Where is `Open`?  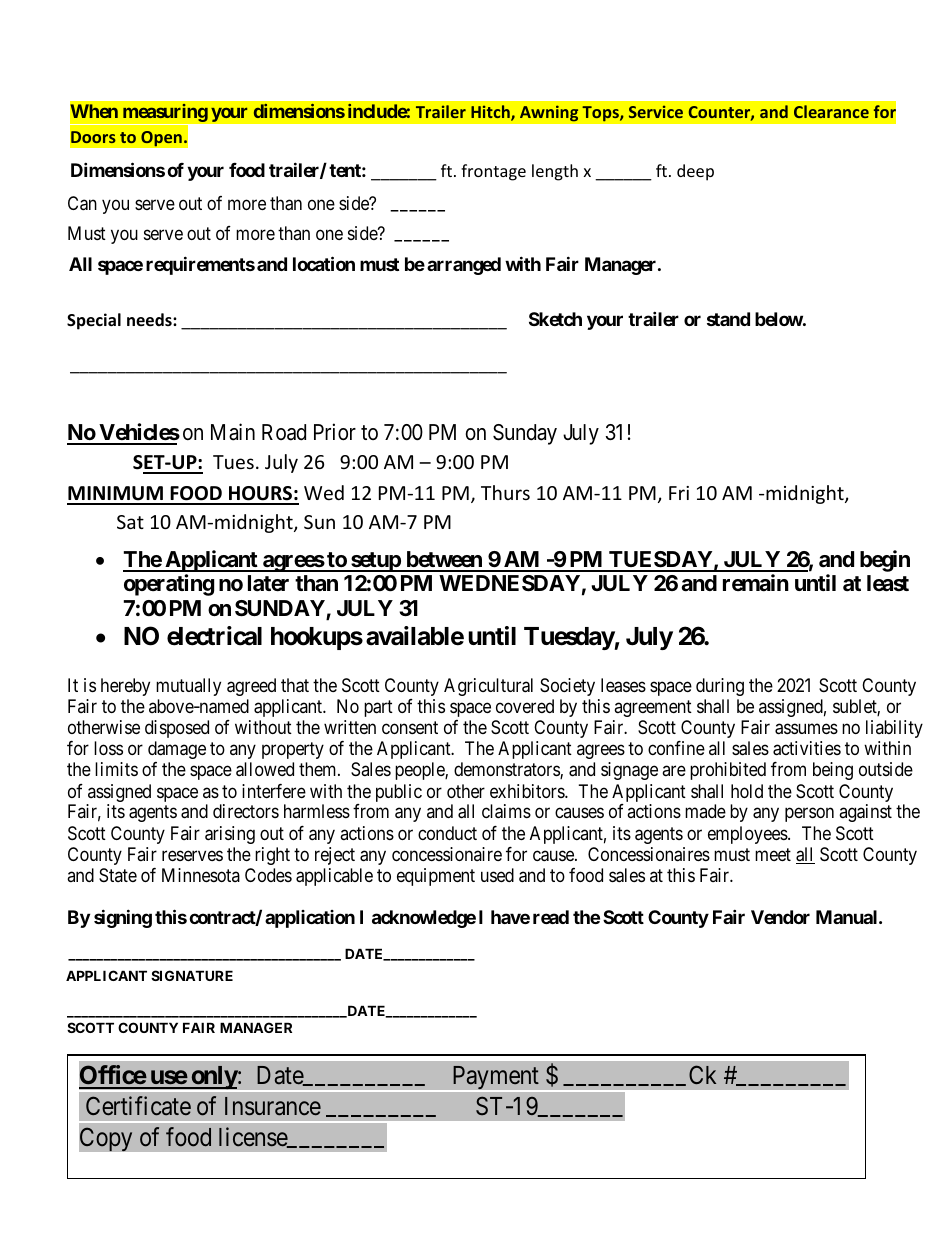
Open is located at coordinates (161, 139).
